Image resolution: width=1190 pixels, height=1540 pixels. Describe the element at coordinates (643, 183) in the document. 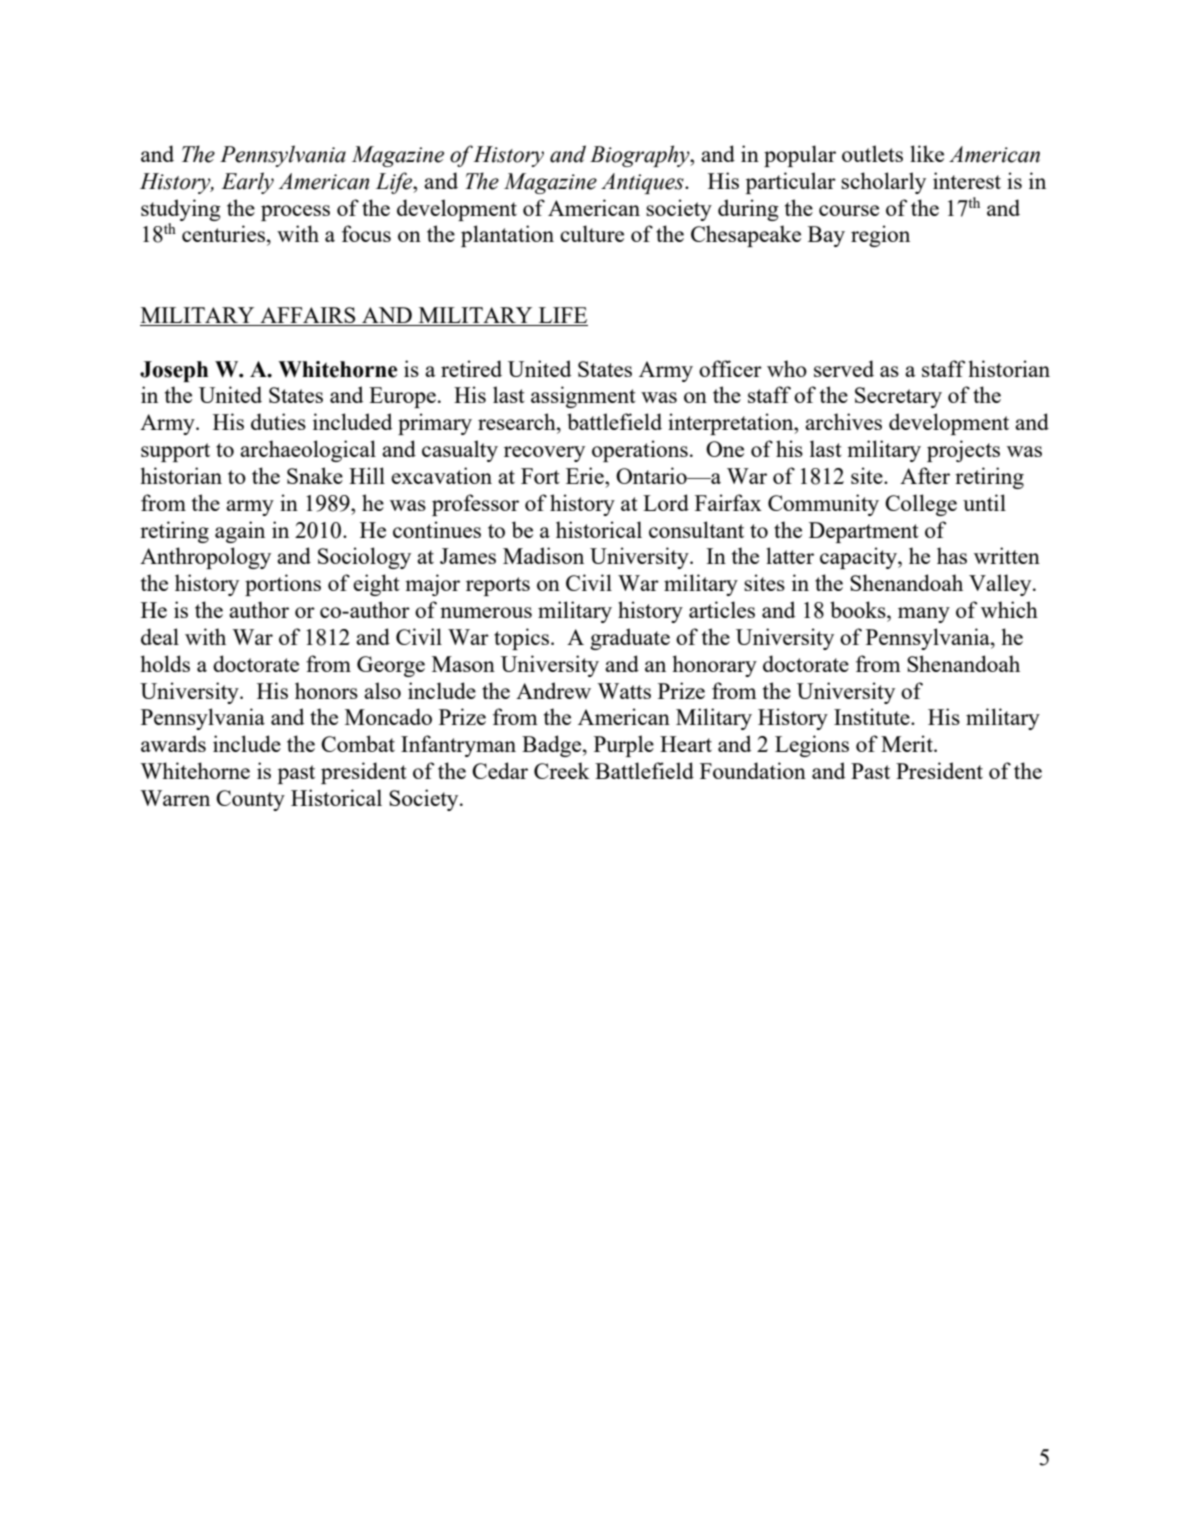

I see `Antiques` at that location.
